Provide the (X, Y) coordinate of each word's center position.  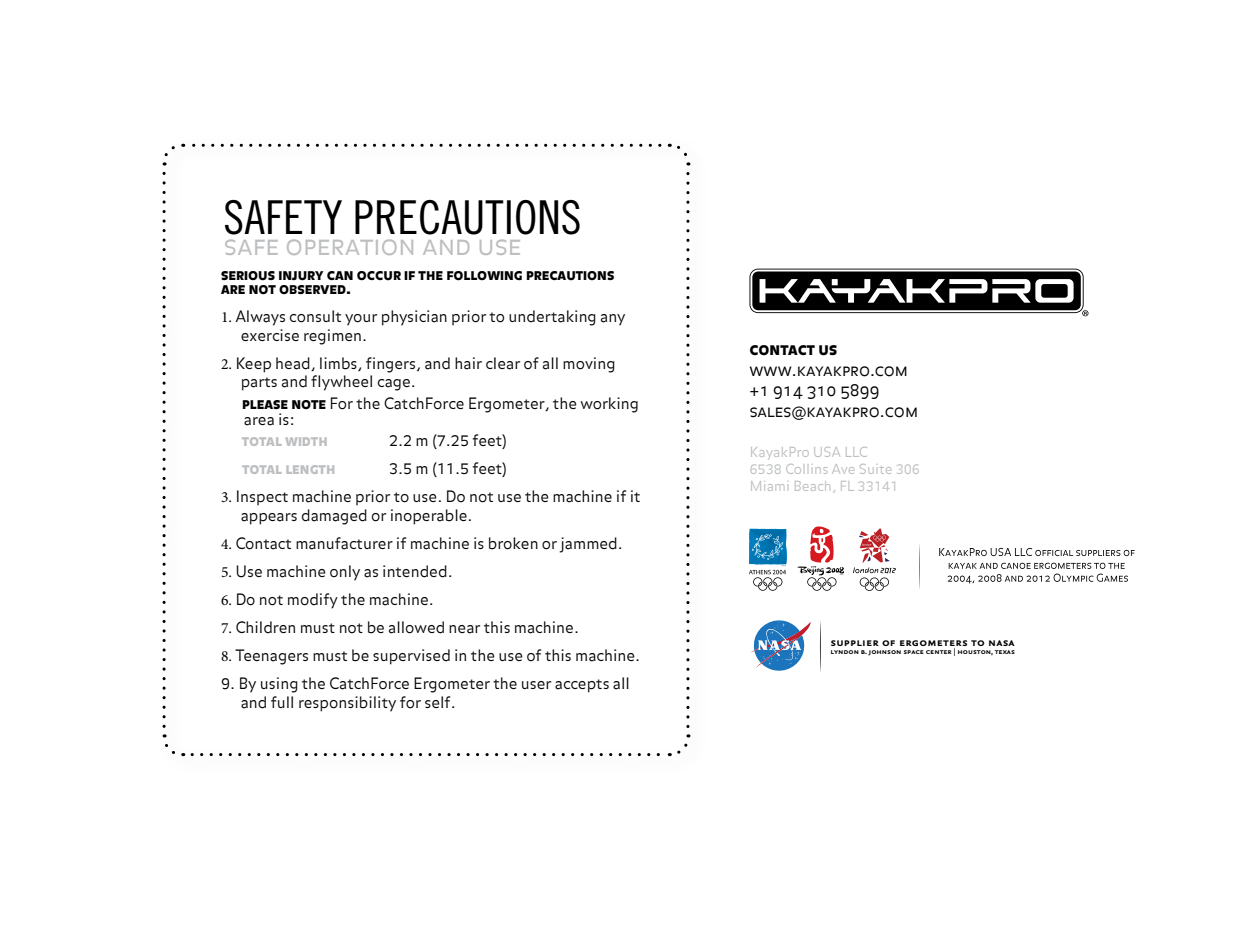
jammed (588, 545)
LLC (856, 452)
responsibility (347, 704)
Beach (812, 486)
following (484, 276)
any (613, 320)
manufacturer (344, 543)
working (609, 405)
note (309, 404)
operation (350, 247)
